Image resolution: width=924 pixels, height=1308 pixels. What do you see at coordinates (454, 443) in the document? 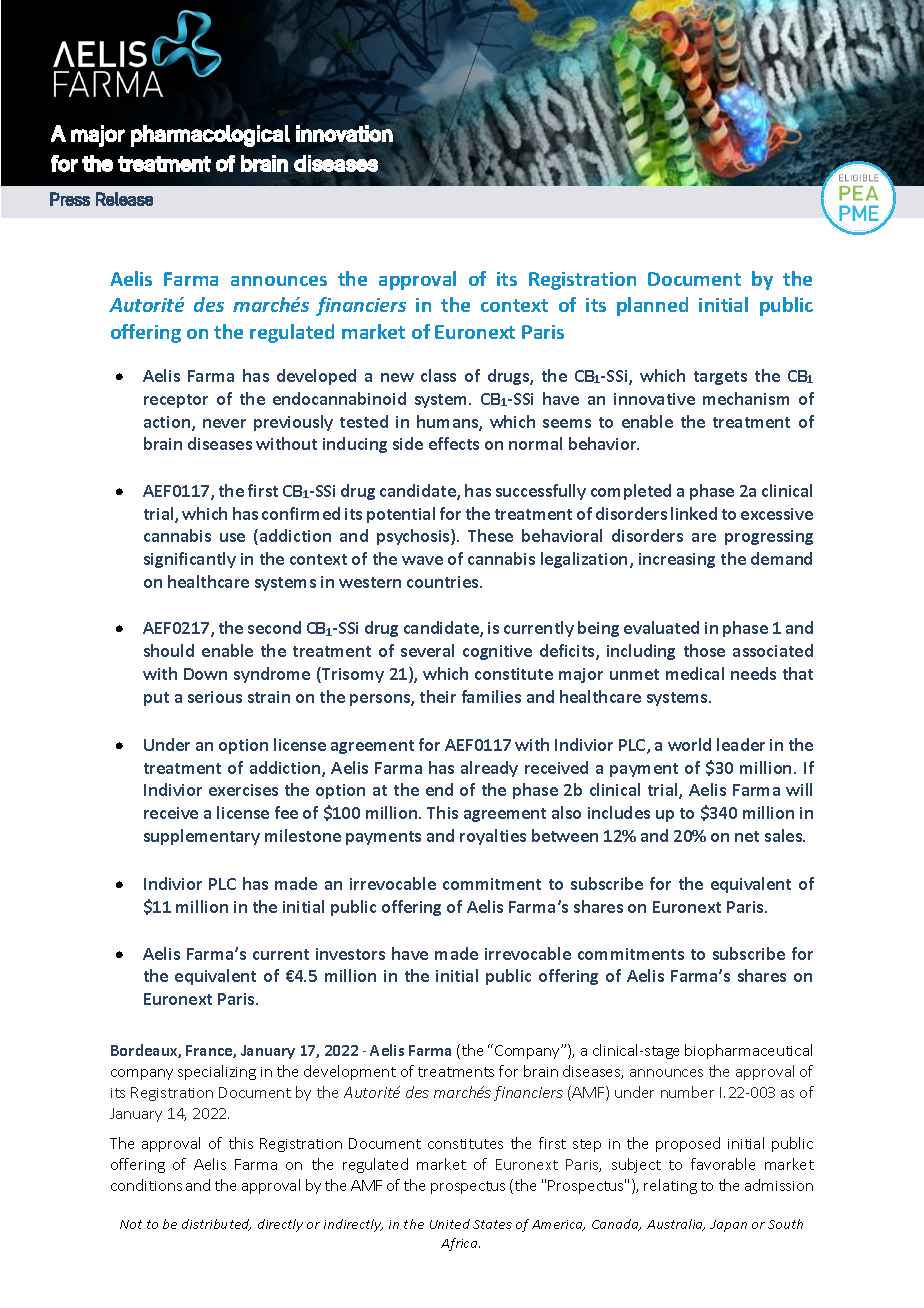
I see `effects` at bounding box center [454, 443].
